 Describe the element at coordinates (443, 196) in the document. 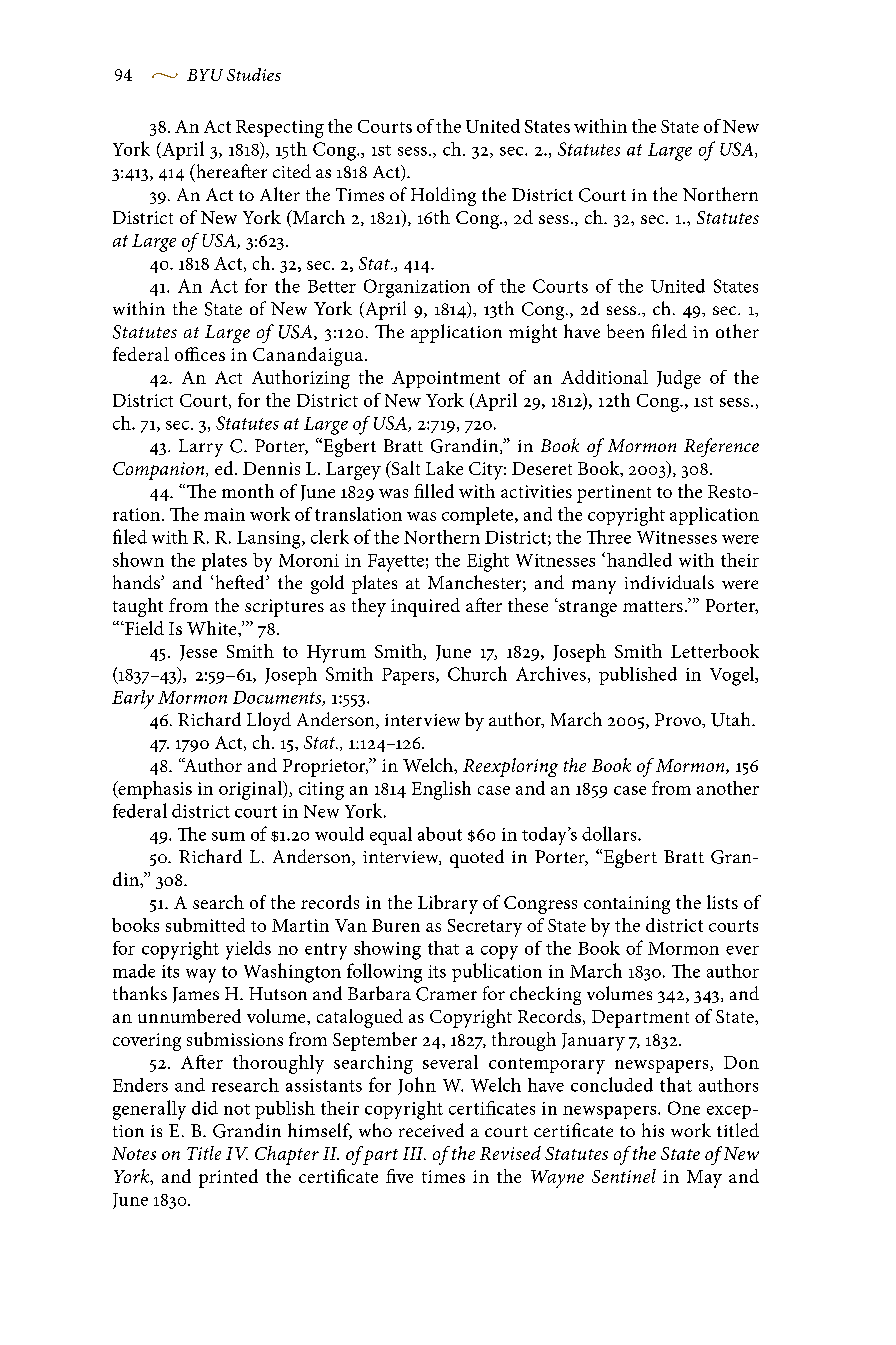

I see `Holding` at that location.
